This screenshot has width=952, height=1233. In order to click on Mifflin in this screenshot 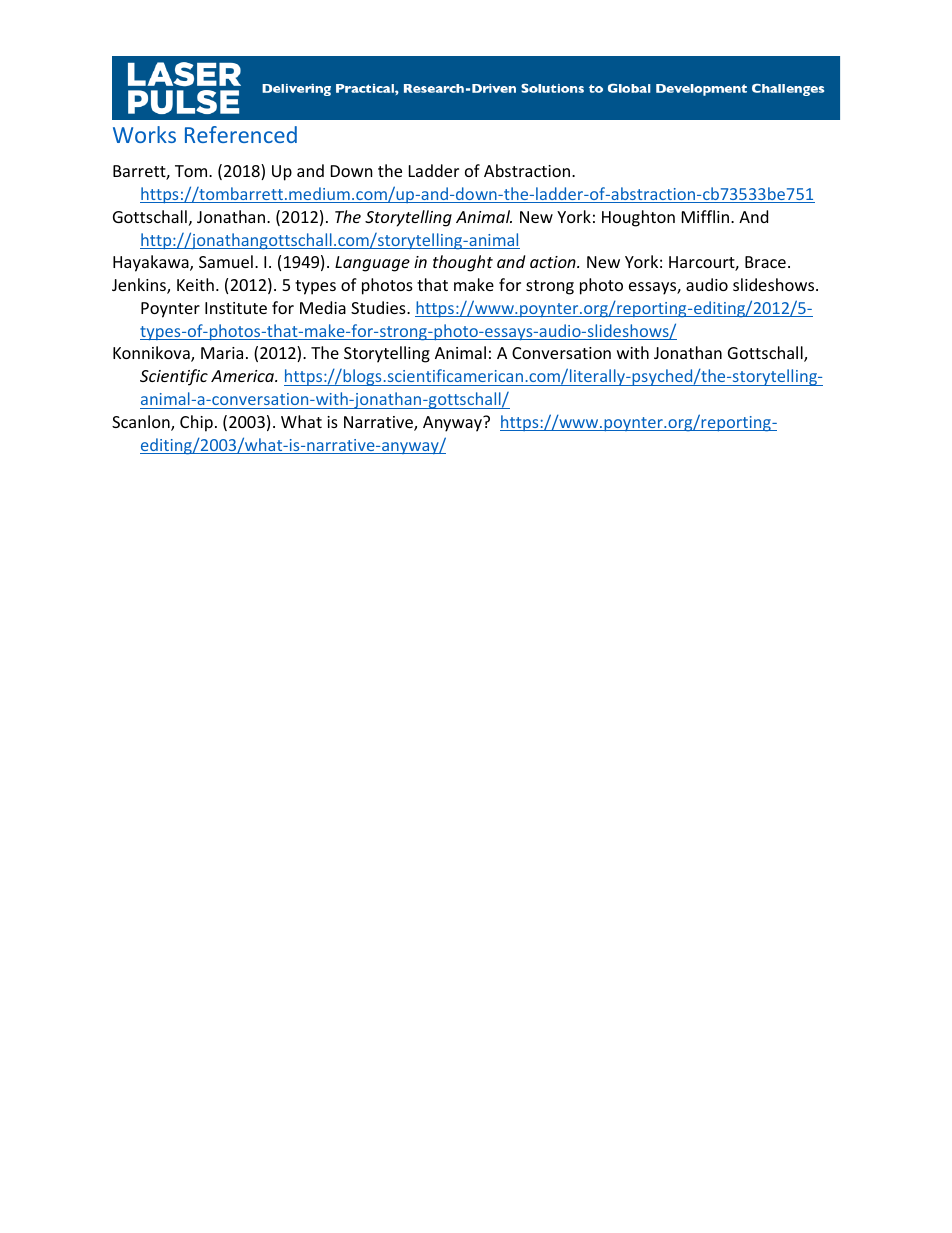, I will do `click(707, 216)`.
